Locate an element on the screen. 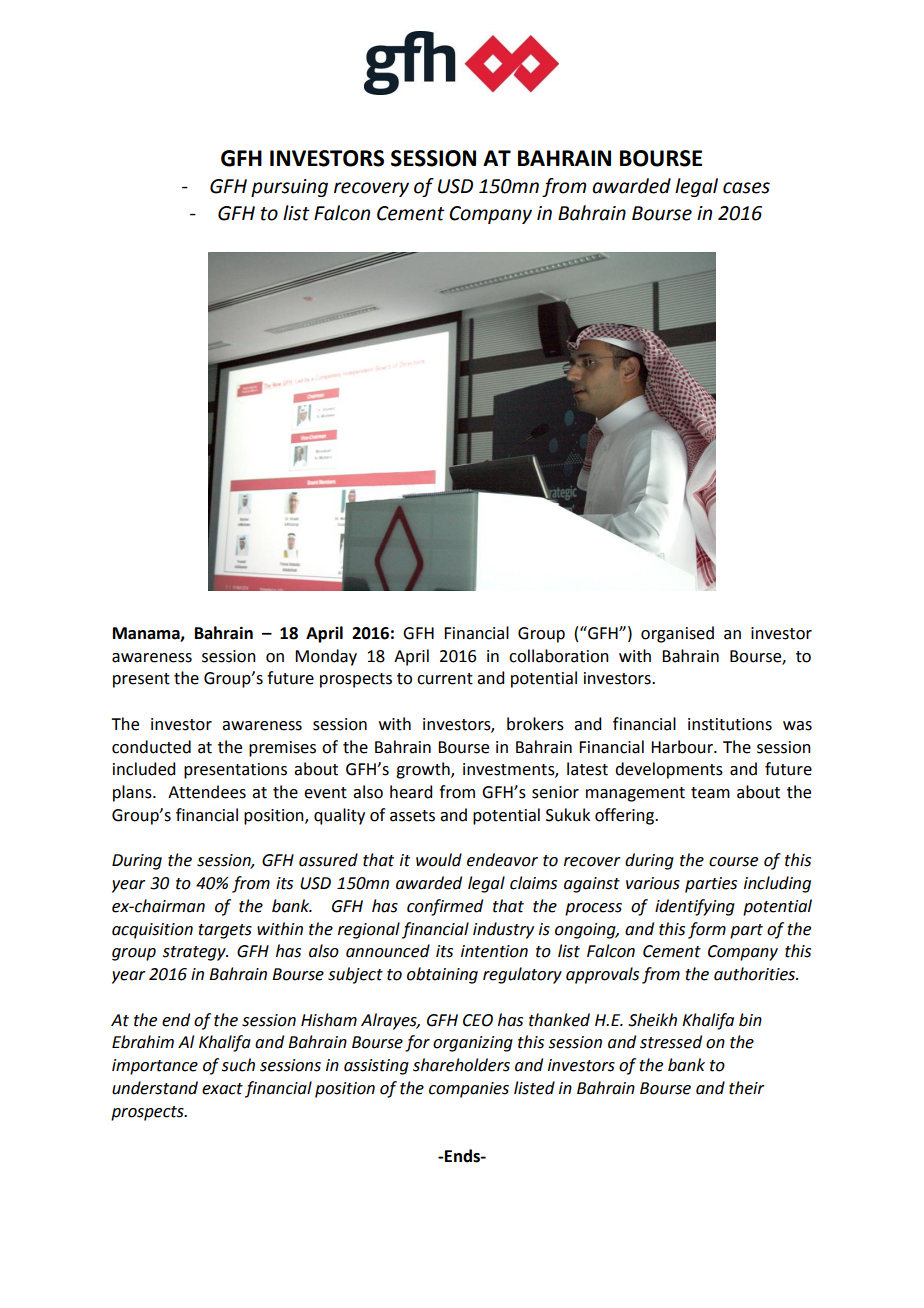  would is located at coordinates (439, 860).
